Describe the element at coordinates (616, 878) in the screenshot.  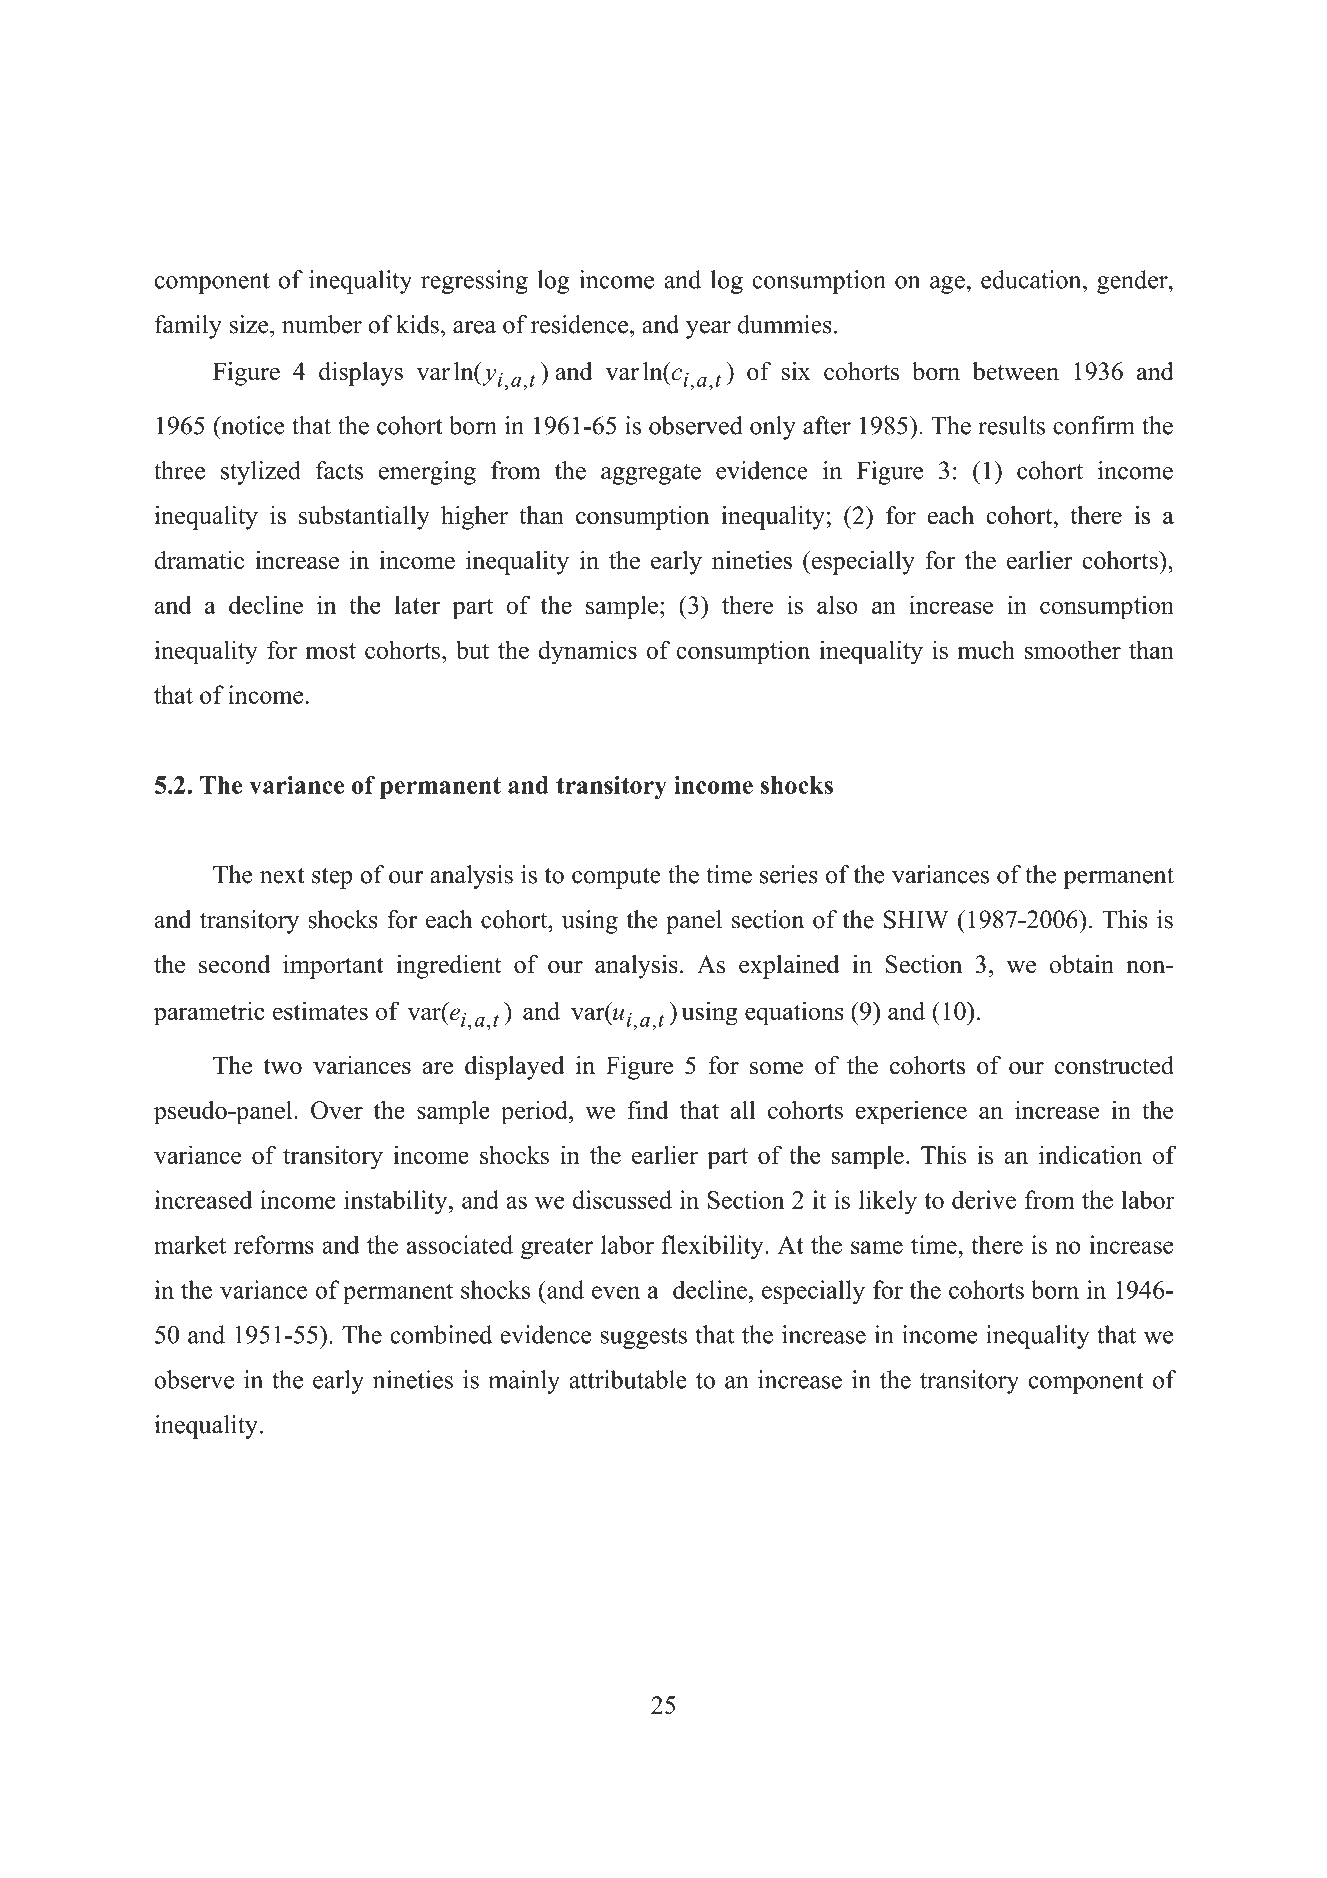
I see `compute` at that location.
